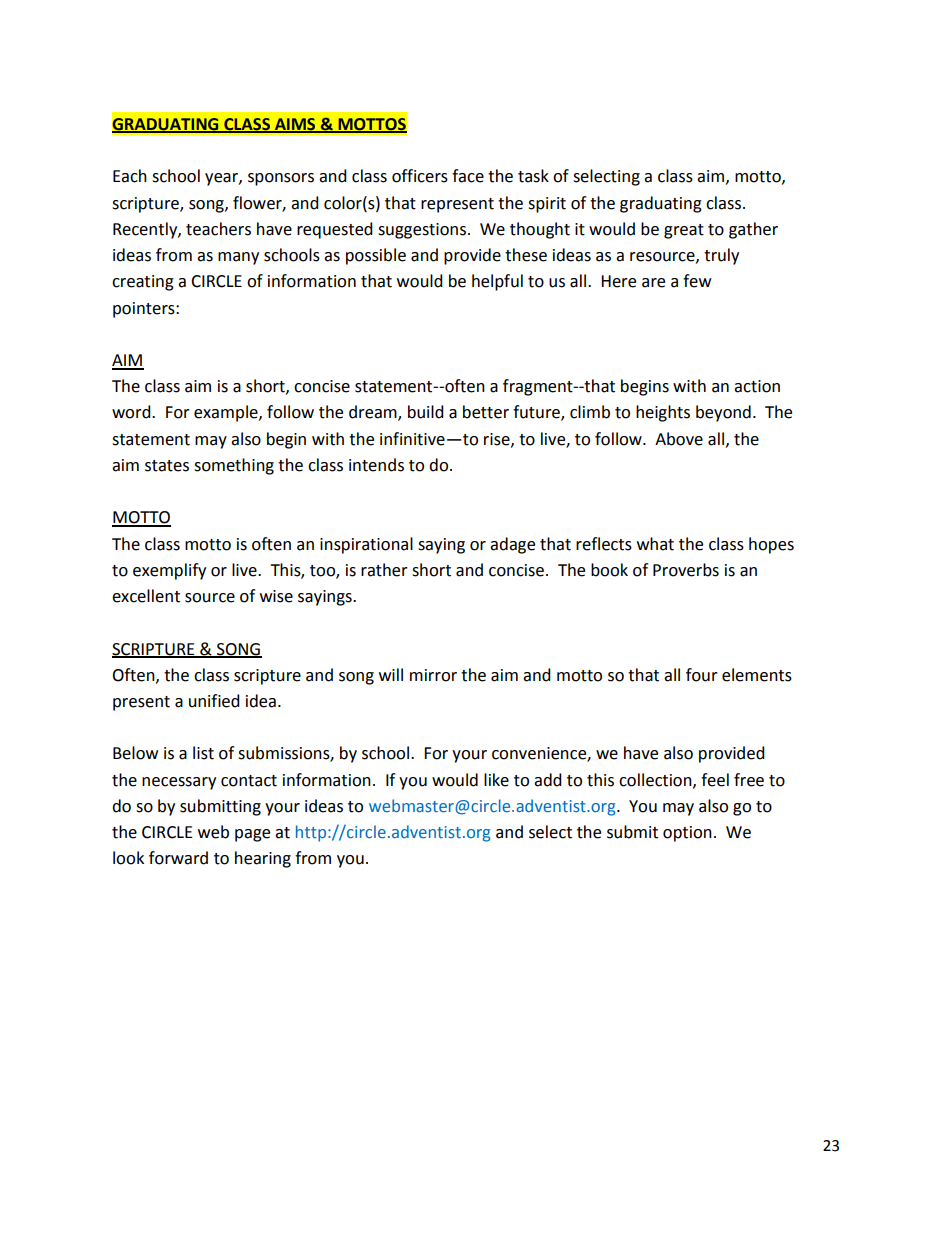 This screenshot has width=952, height=1233. What do you see at coordinates (384, 570) in the screenshot?
I see `rather` at bounding box center [384, 570].
